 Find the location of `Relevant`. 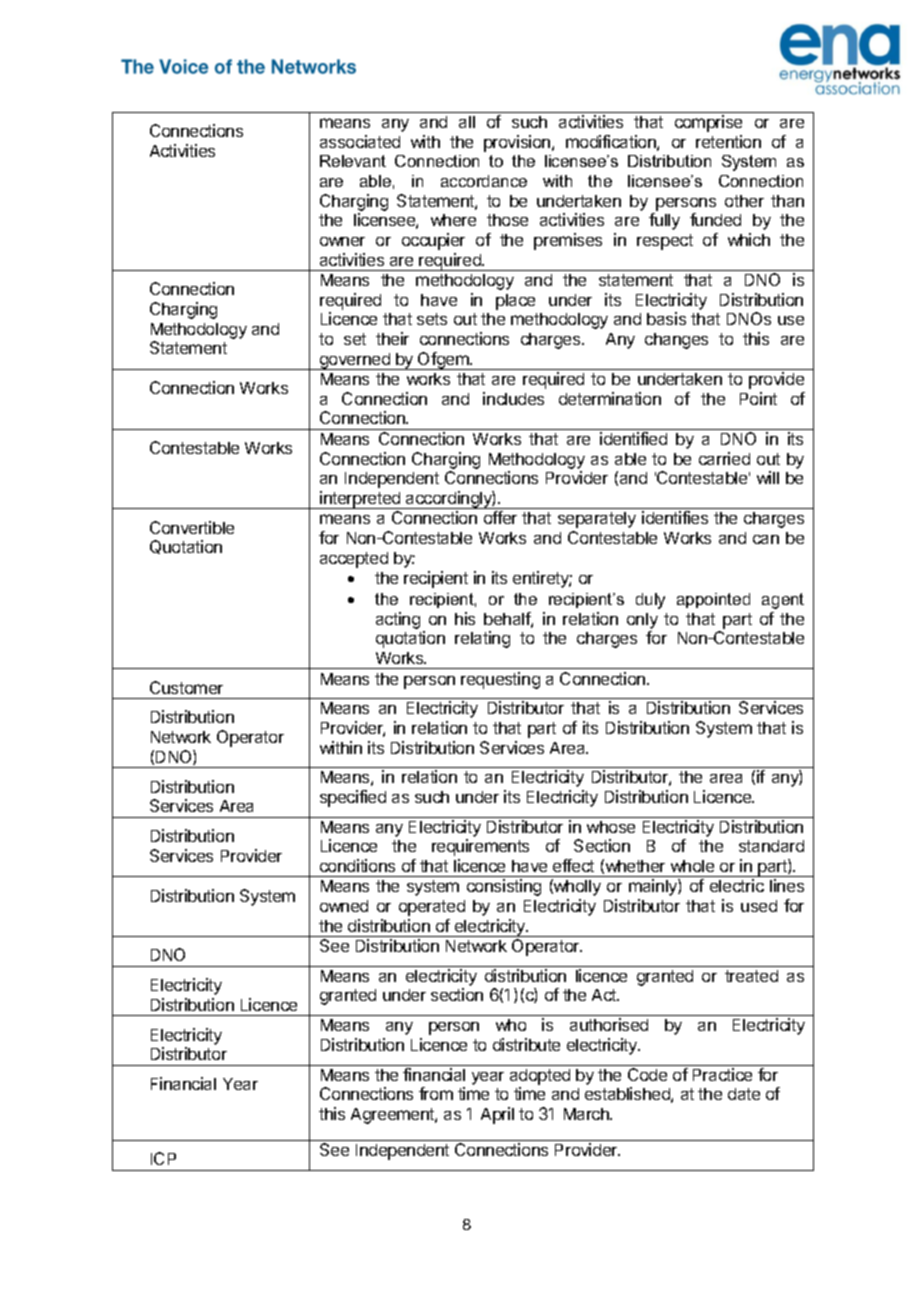

Relevant is located at coordinates (353, 161).
